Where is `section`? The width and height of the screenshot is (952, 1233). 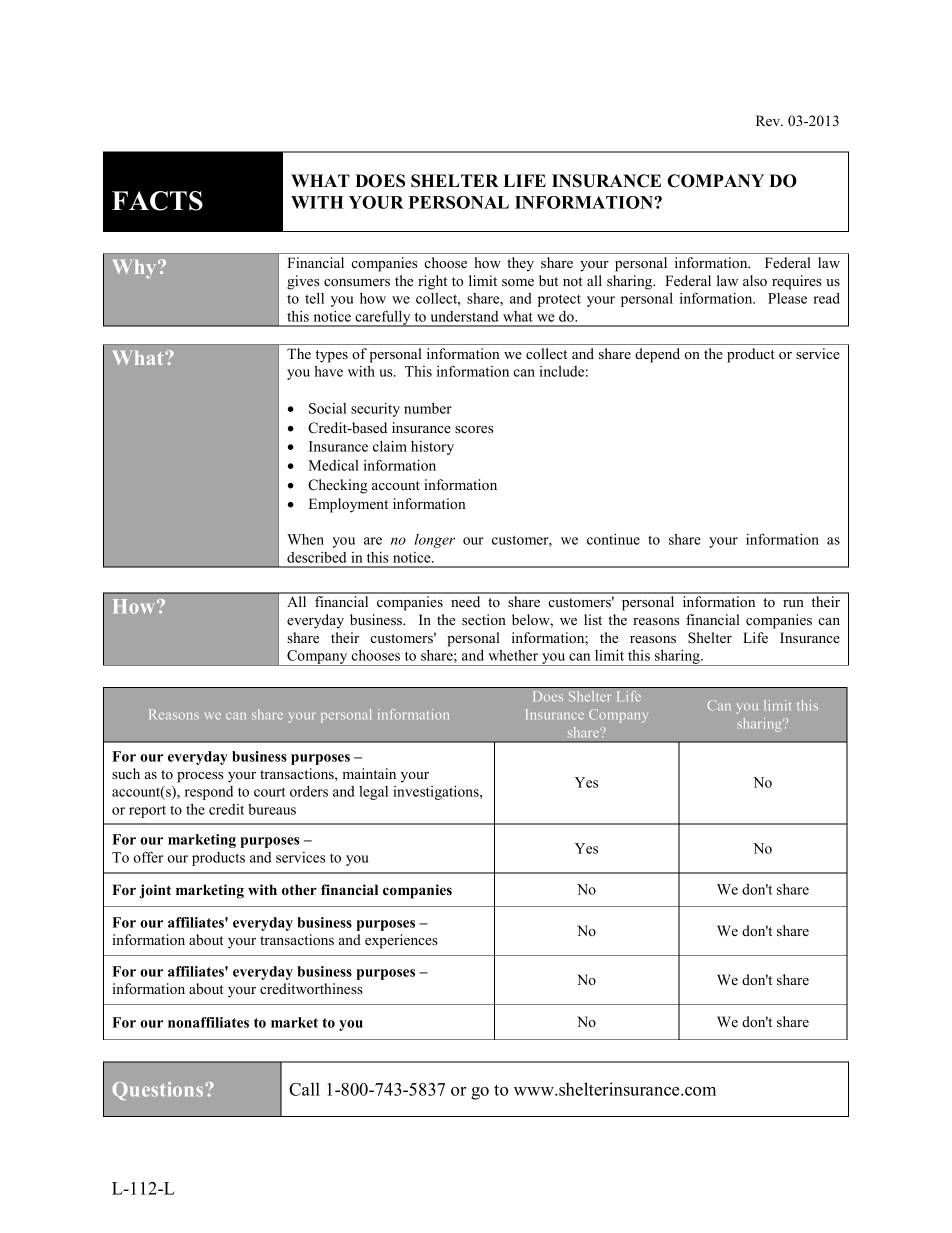
section is located at coordinates (484, 619).
